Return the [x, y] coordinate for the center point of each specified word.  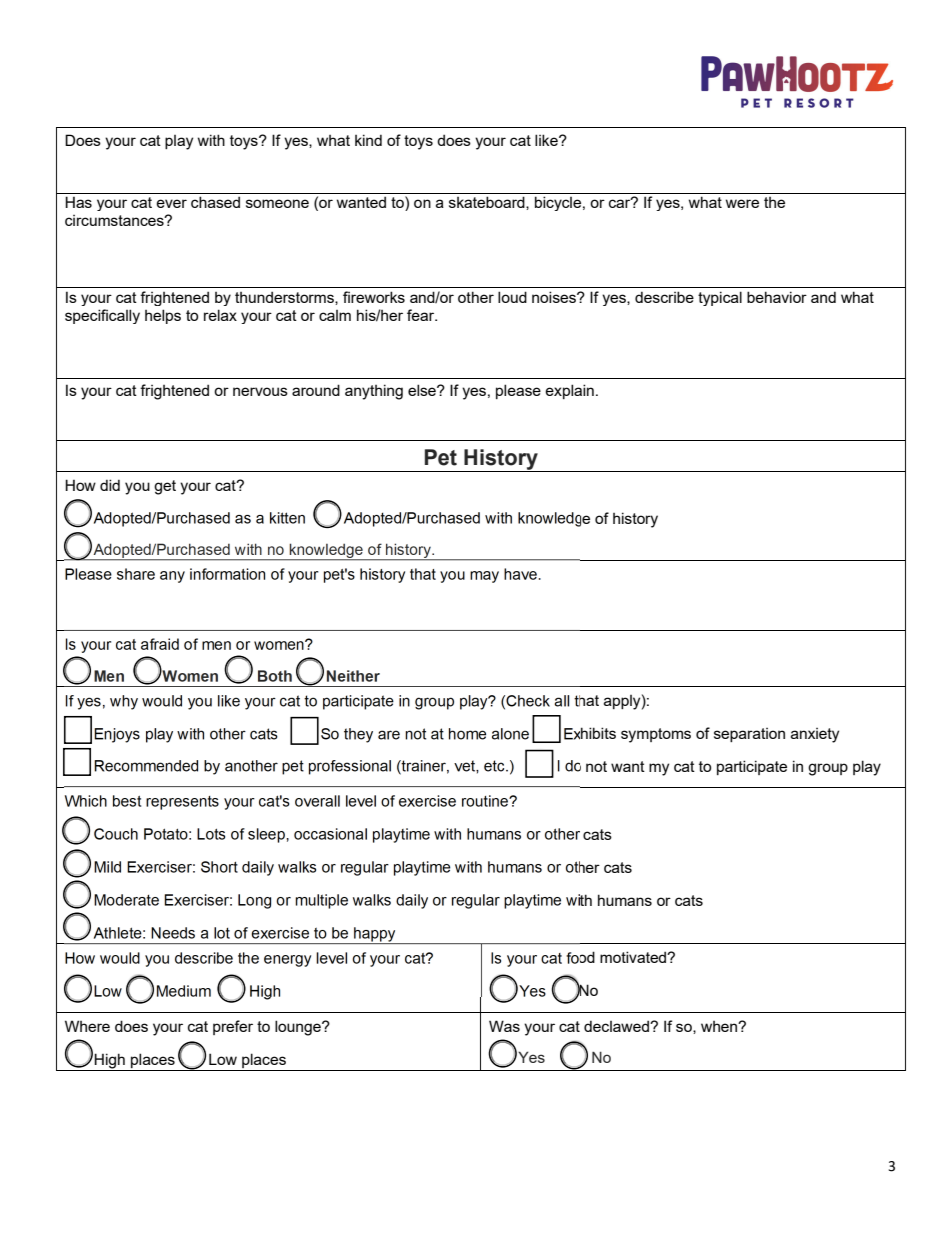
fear [422, 315]
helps [163, 316]
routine [486, 801]
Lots [211, 834]
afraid [160, 644]
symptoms [656, 735]
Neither [353, 676]
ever [171, 203]
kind [368, 140]
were [742, 203]
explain [569, 391]
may [484, 577]
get [165, 487]
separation [749, 735]
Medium [184, 991]
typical [720, 298]
